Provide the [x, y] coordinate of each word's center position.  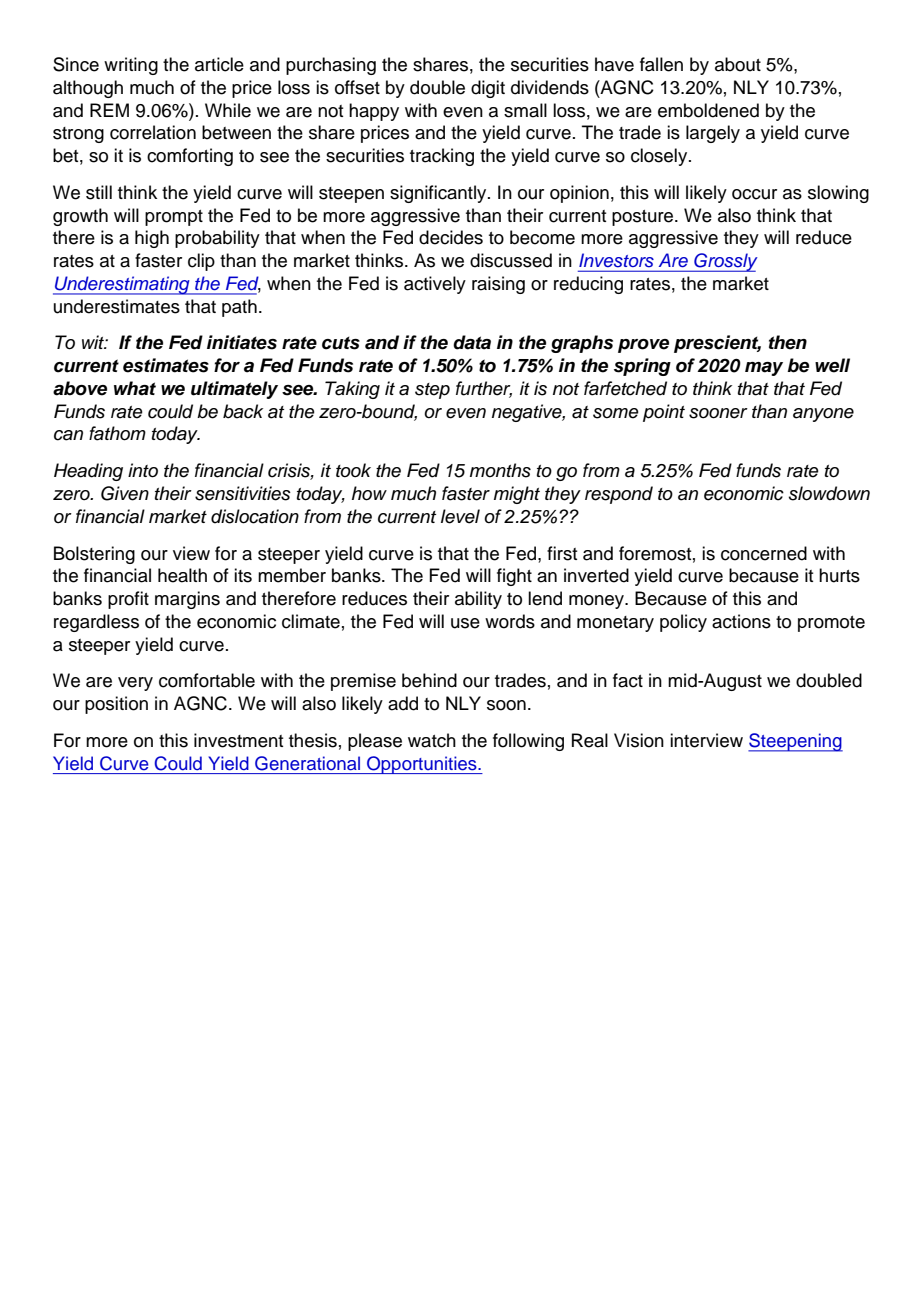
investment [238, 740]
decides [451, 237]
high [152, 239]
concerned [764, 553]
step [432, 391]
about [738, 64]
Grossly [725, 262]
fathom [117, 433]
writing [131, 66]
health [182, 575]
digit [488, 89]
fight [514, 577]
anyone [823, 415]
